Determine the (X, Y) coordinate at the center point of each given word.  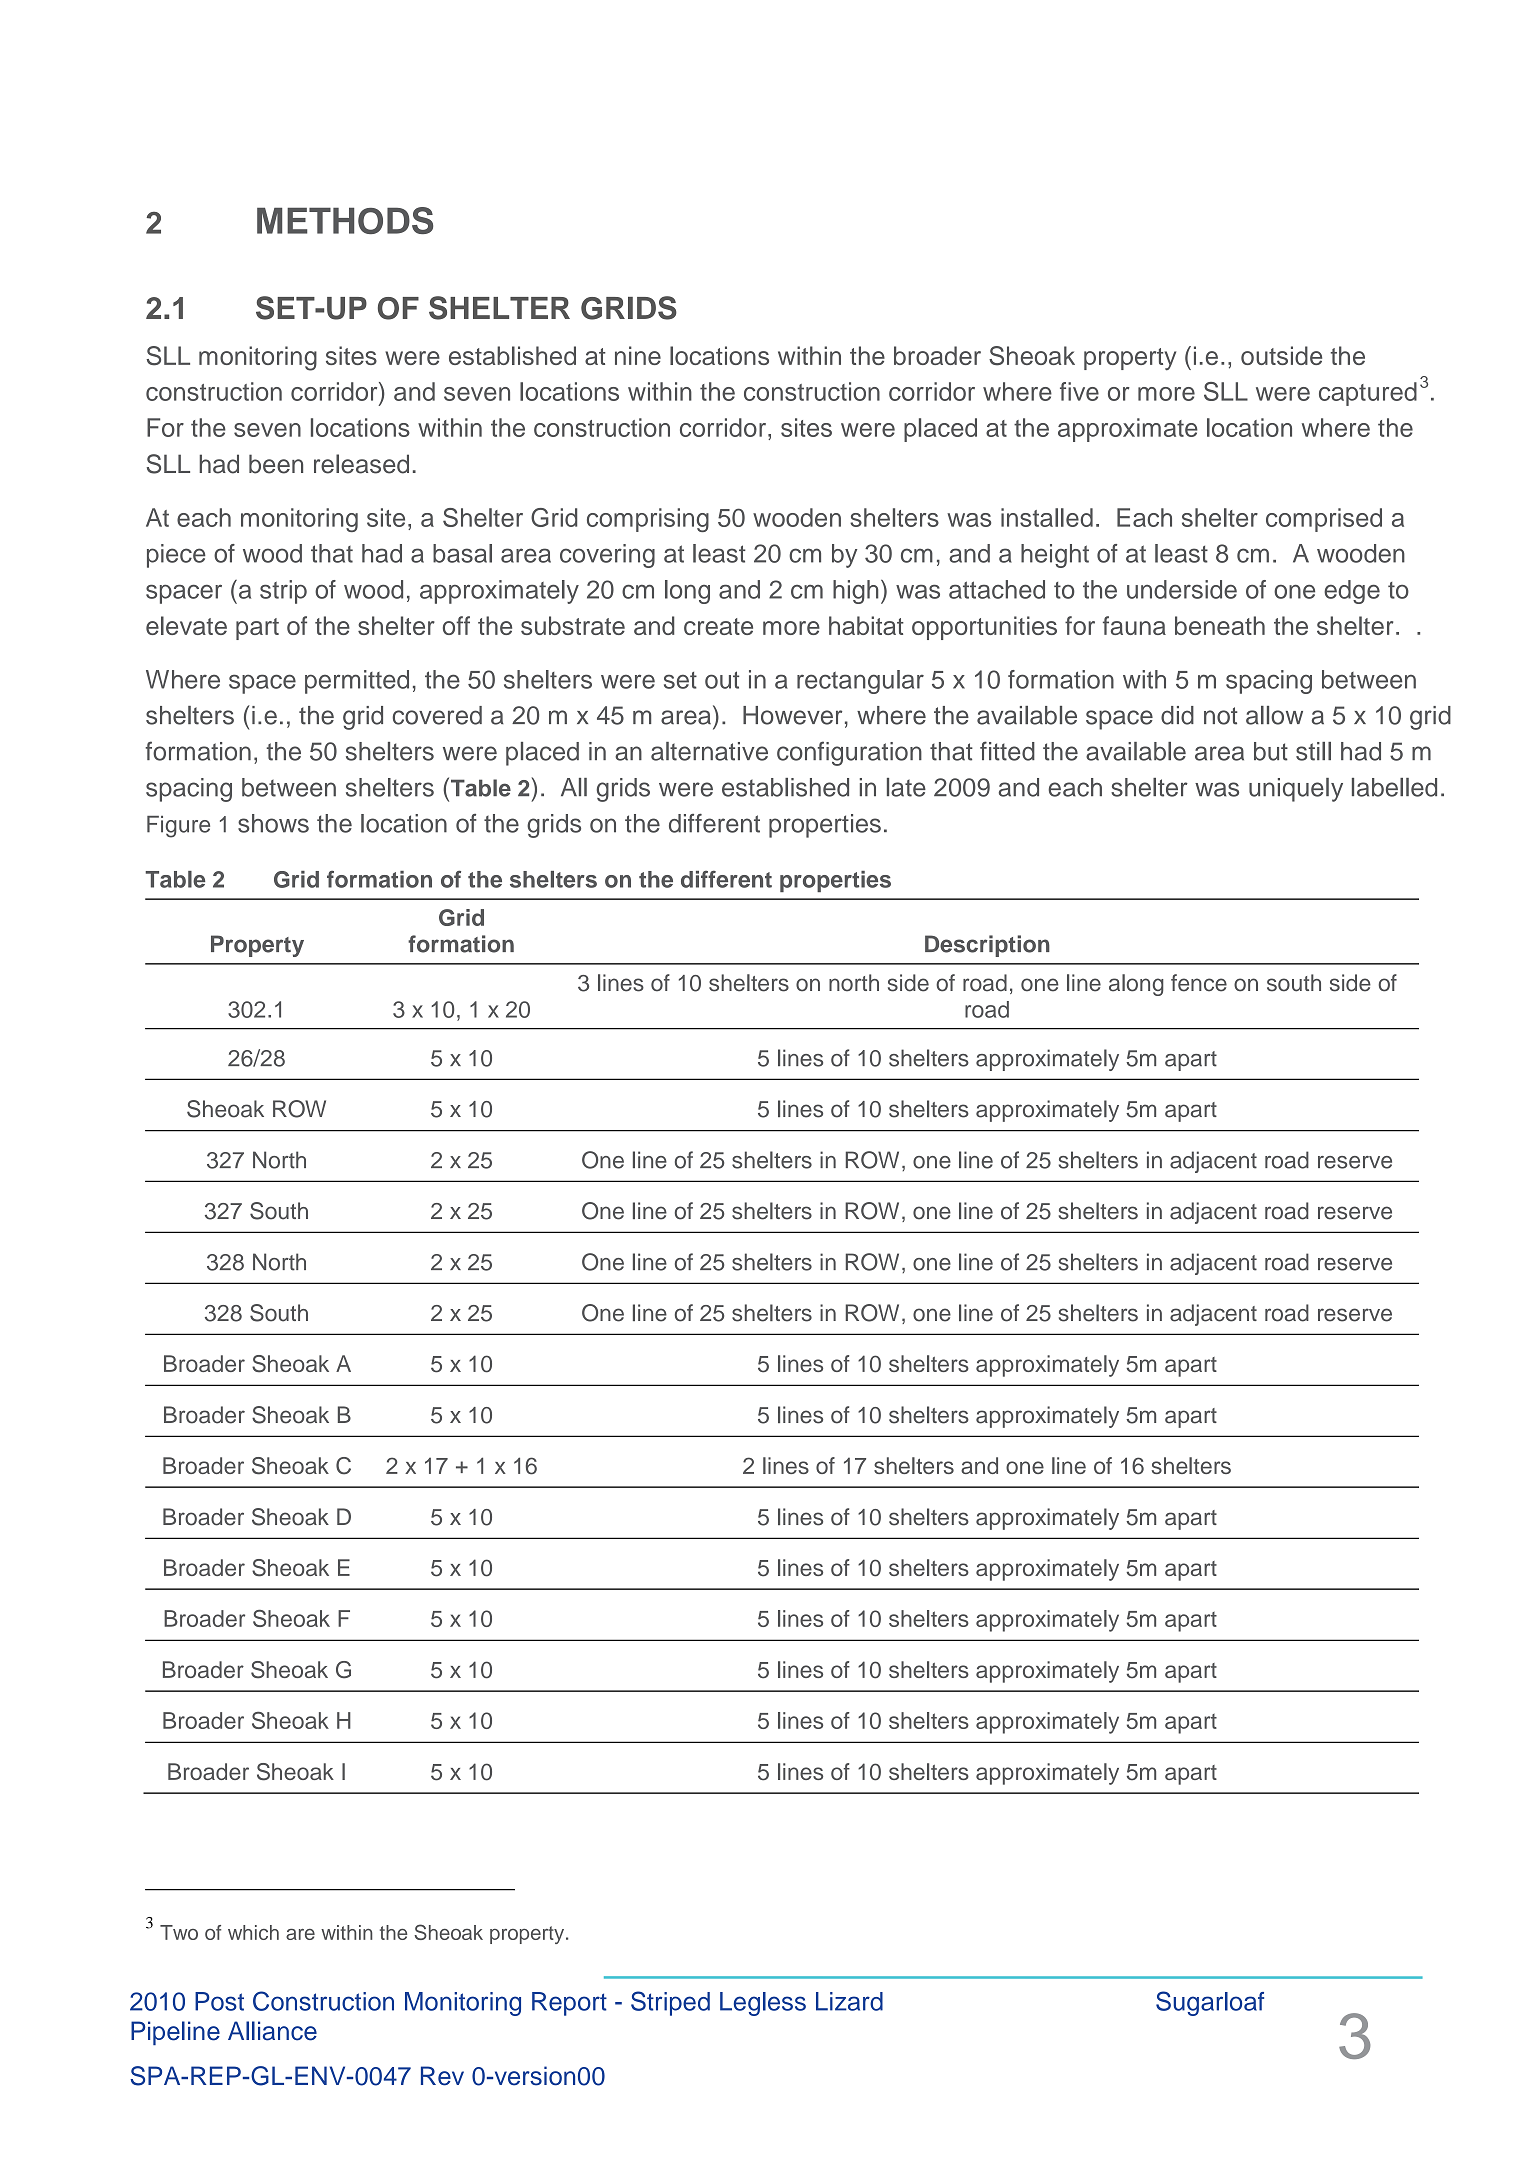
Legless (763, 2004)
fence (1199, 983)
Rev (442, 2076)
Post (219, 2001)
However (792, 715)
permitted (357, 682)
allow (1274, 715)
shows (273, 823)
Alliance (272, 2031)
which (253, 1932)
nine (638, 355)
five (1079, 391)
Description (987, 946)
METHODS (345, 220)
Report (569, 2004)
